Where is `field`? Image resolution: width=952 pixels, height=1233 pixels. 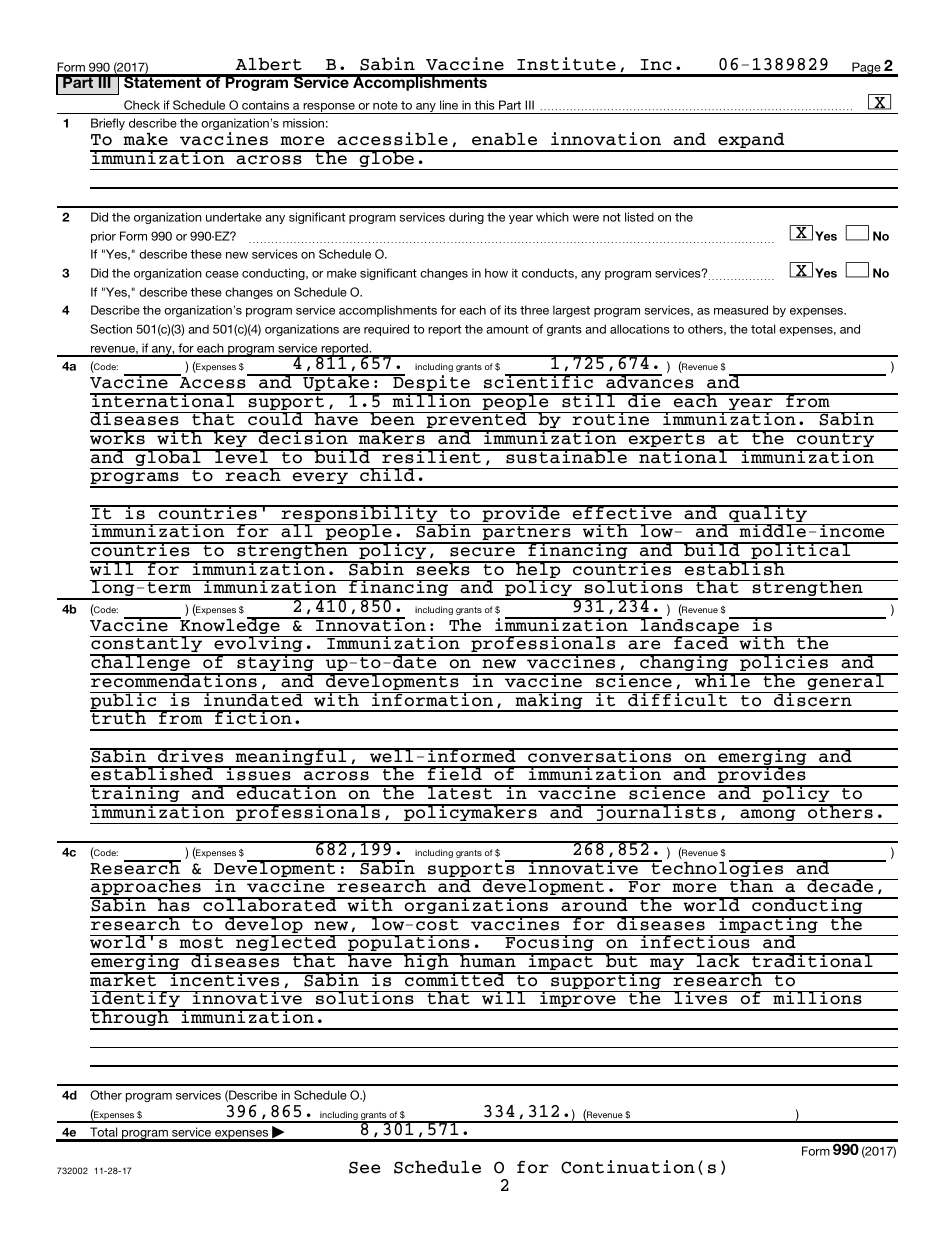
field is located at coordinates (455, 773).
